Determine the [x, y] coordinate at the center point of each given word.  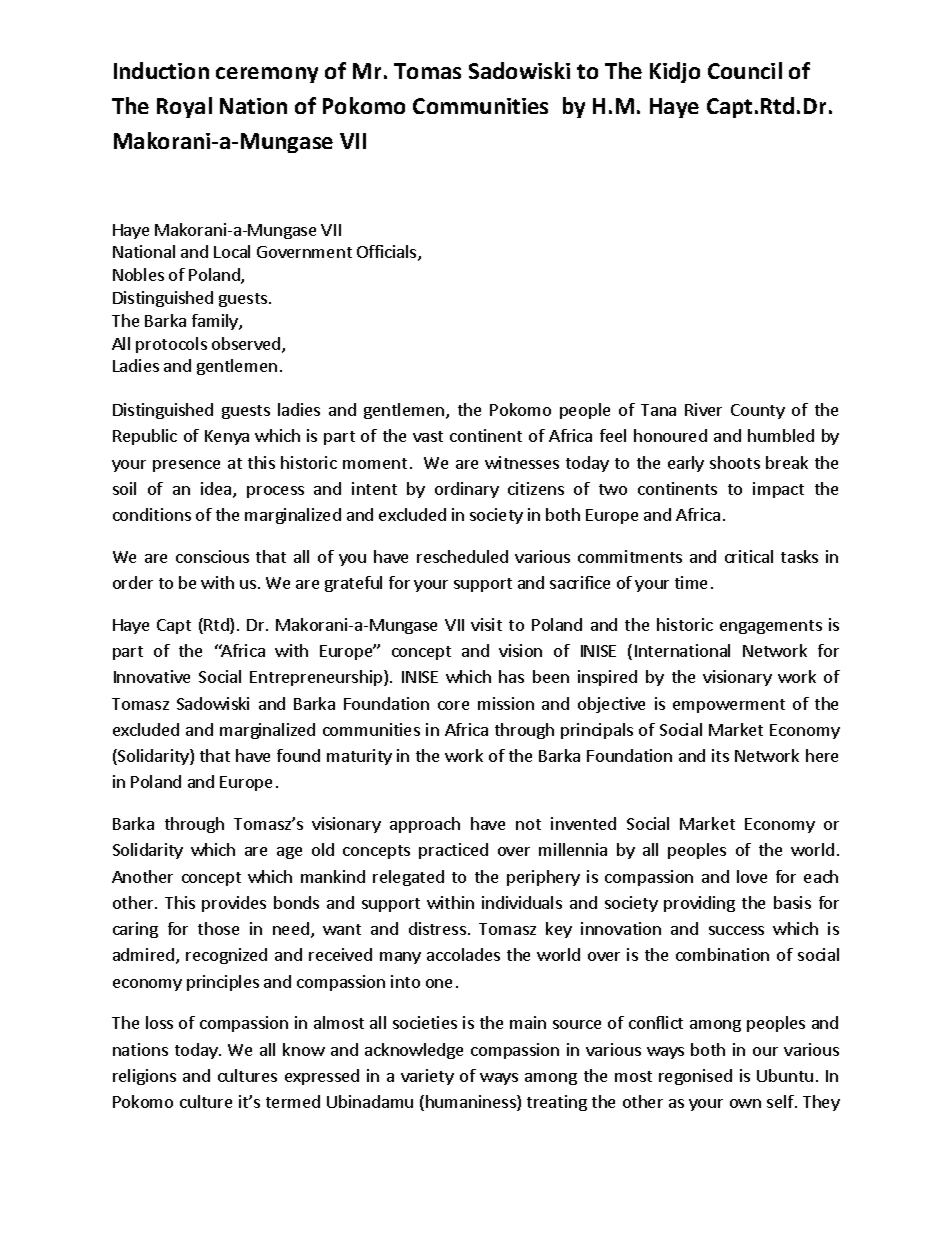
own [745, 1103]
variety [427, 1077]
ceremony [267, 75]
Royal [184, 107]
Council [745, 70]
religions [144, 1077]
